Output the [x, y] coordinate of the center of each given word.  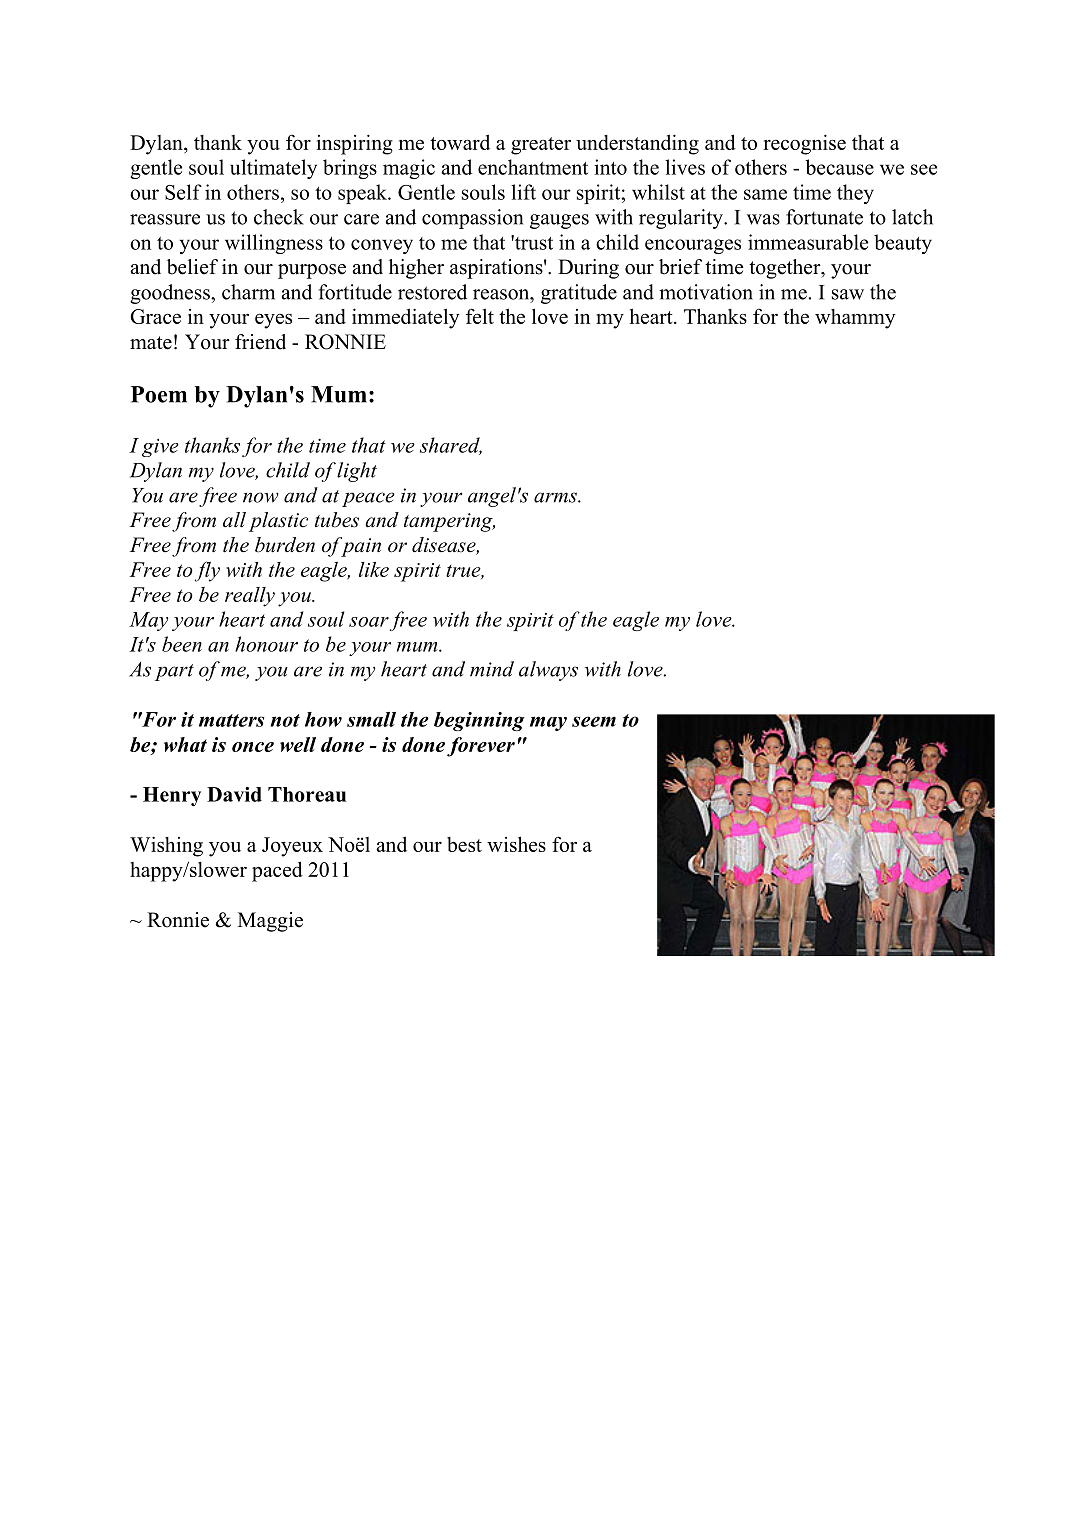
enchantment [533, 167]
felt [480, 316]
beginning [479, 721]
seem [594, 721]
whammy [855, 319]
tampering [449, 522]
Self [183, 192]
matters [232, 720]
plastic [278, 522]
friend [260, 342]
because [839, 167]
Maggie [270, 922]
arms [556, 497]
